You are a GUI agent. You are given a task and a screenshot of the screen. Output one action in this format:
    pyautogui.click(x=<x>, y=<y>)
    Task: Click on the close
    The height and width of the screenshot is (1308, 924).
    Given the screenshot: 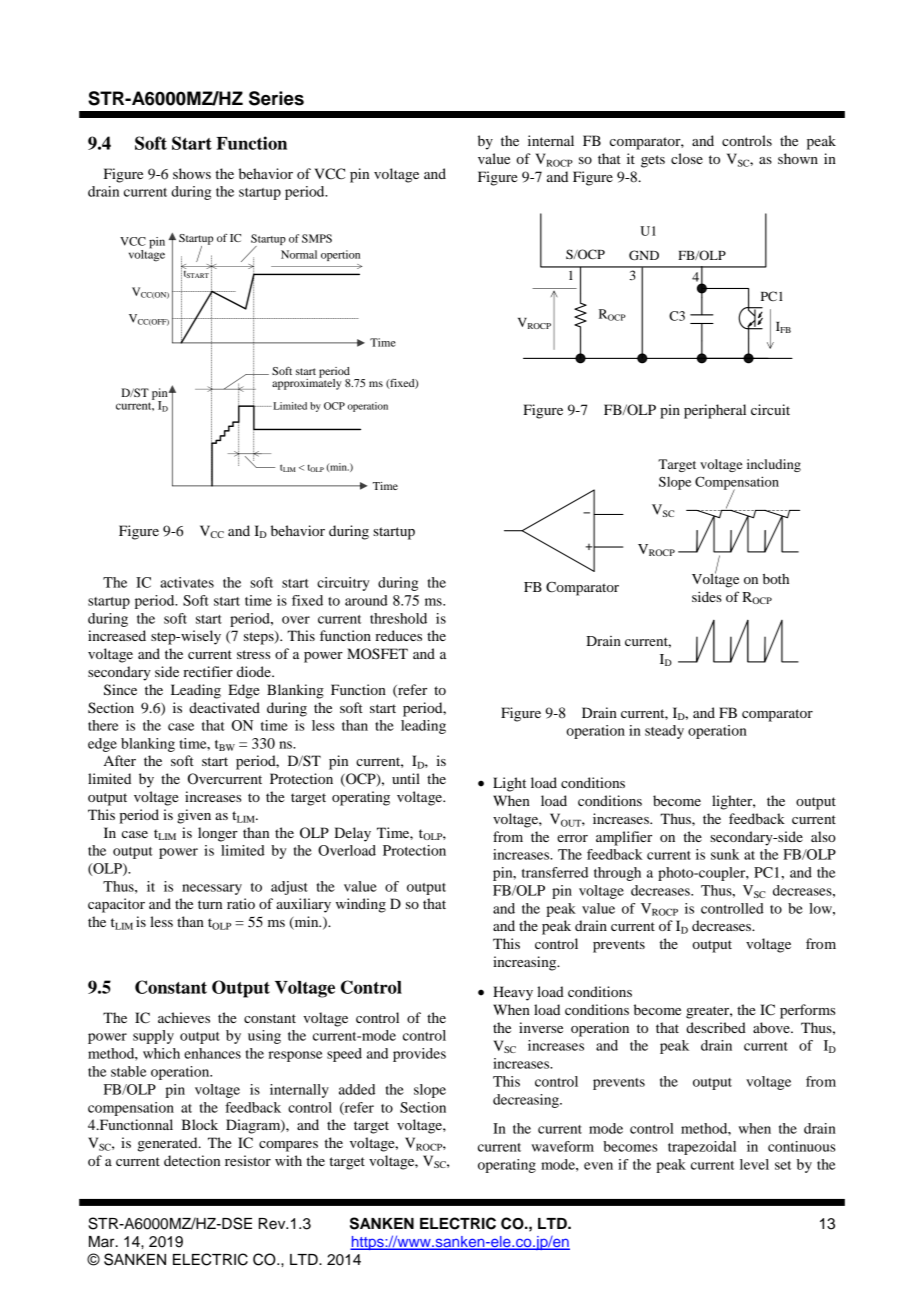 What is the action you would take?
    pyautogui.click(x=687, y=158)
